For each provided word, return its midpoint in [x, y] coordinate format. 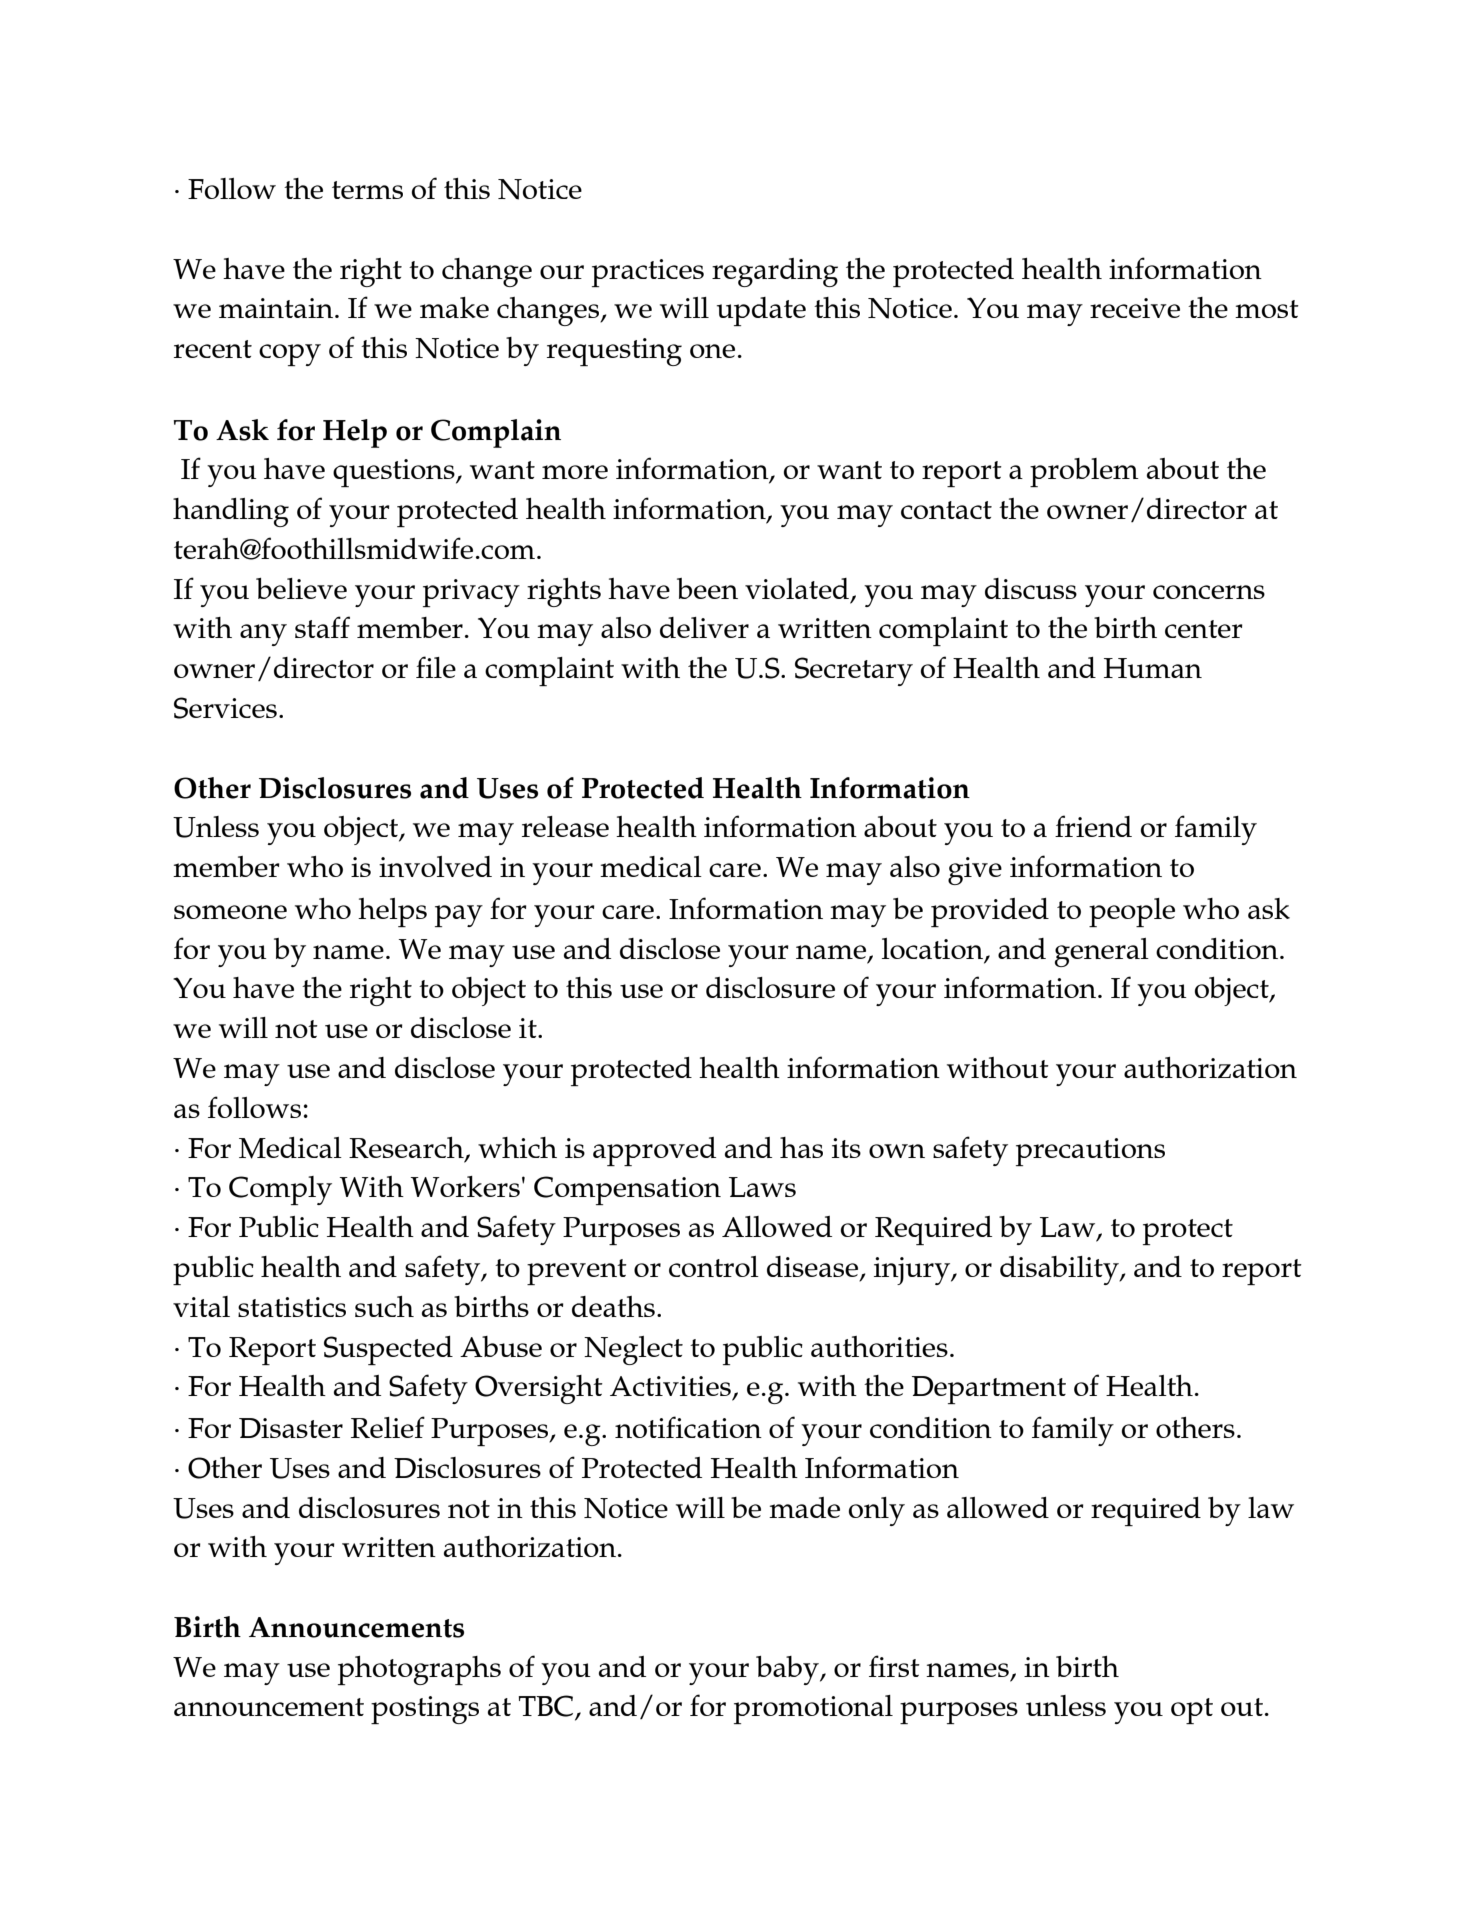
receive [1135, 308]
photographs [419, 1670]
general [1102, 952]
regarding [775, 272]
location [934, 950]
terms [367, 190]
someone [230, 912]
